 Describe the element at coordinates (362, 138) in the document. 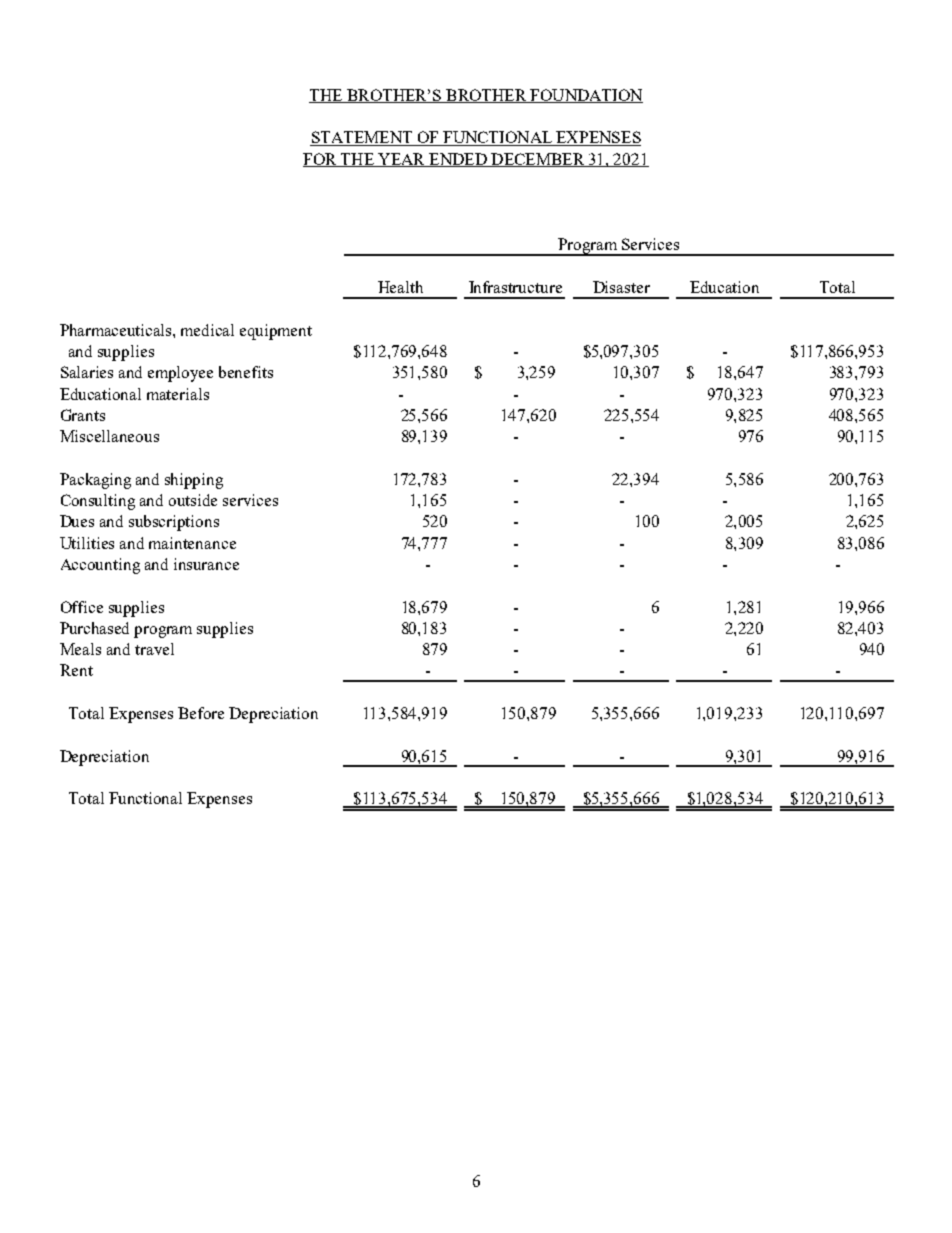

I see `STATEMENT` at that location.
